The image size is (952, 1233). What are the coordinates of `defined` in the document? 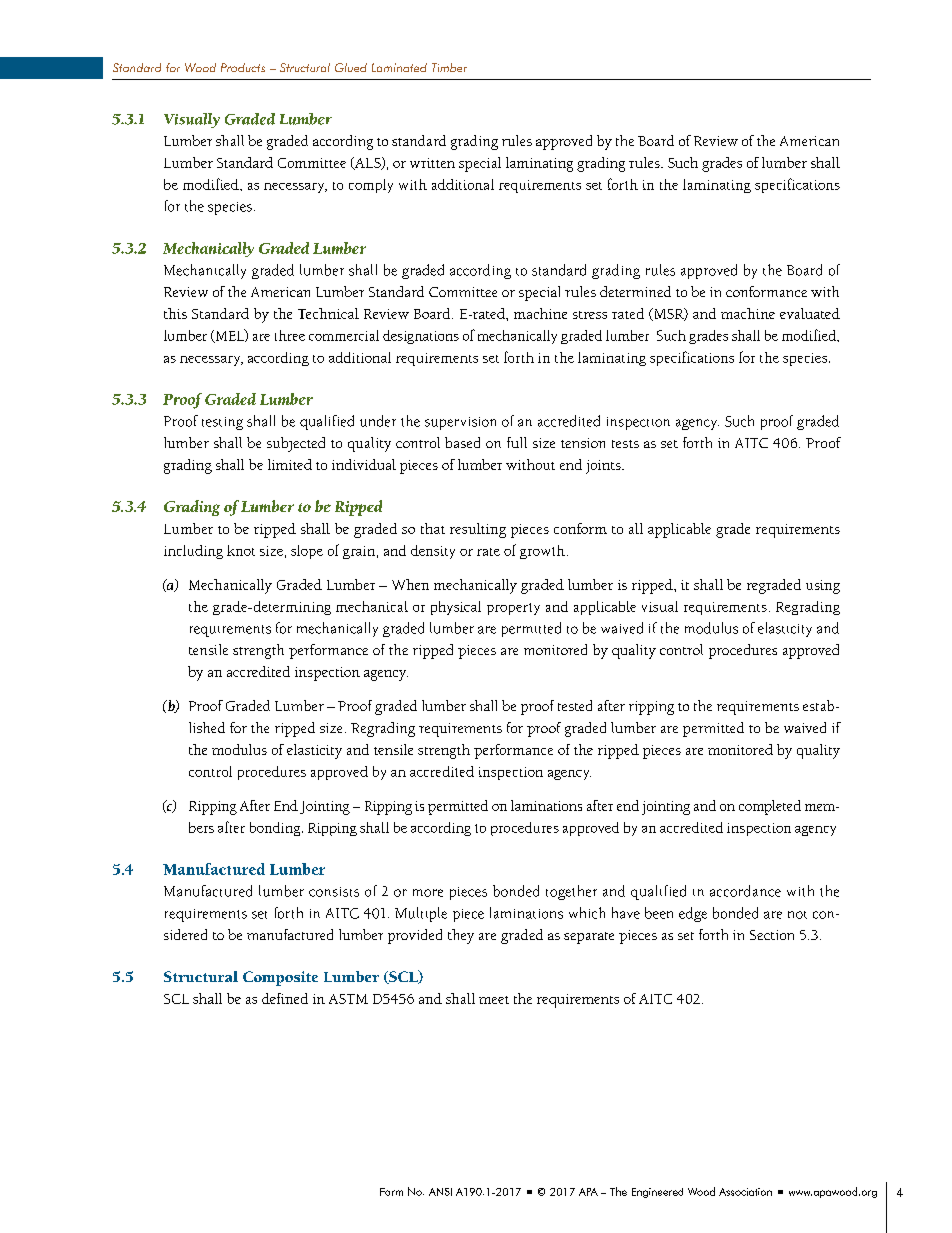 It's located at (285, 998).
